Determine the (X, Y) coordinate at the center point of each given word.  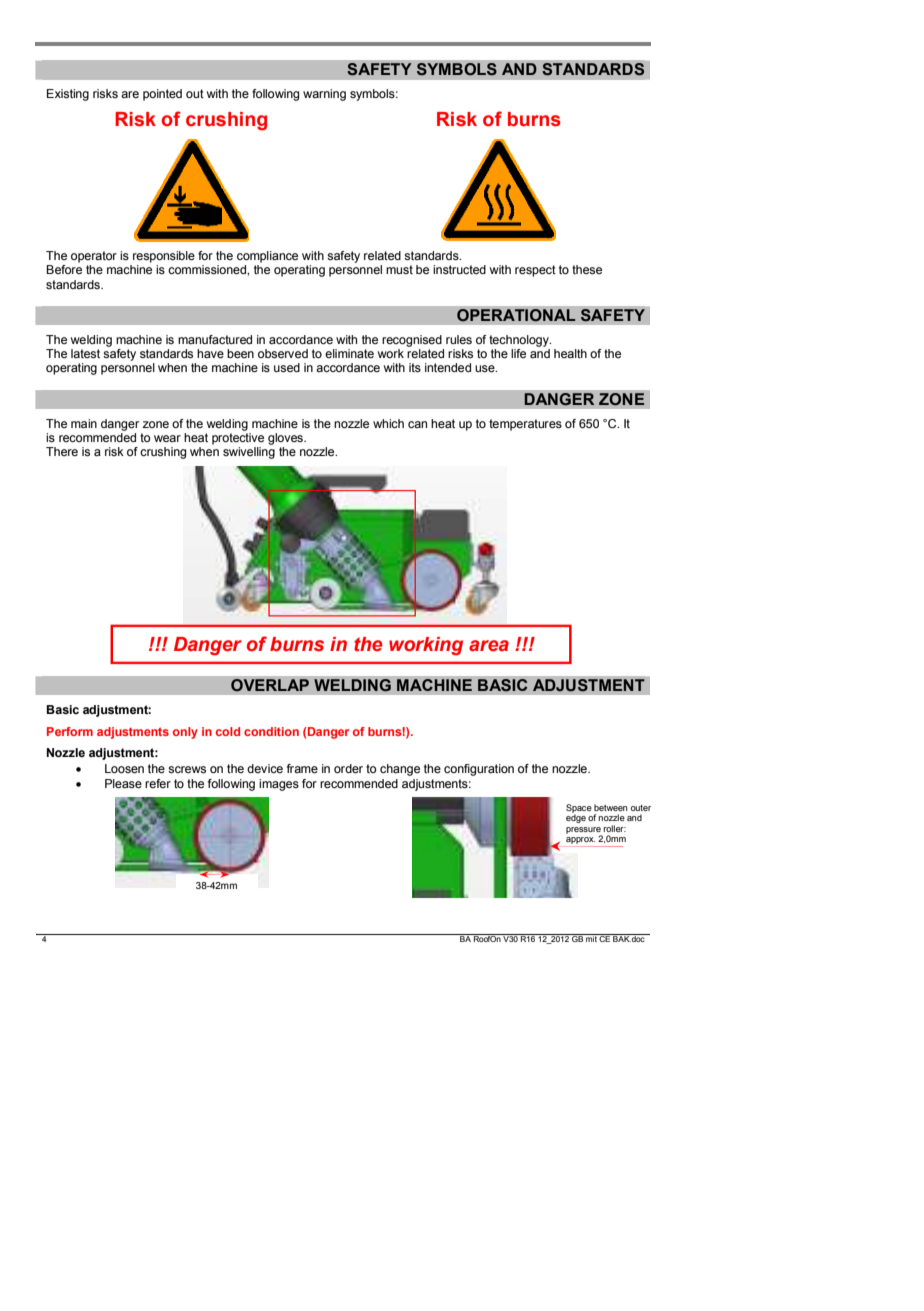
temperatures (525, 425)
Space (579, 809)
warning (324, 95)
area (489, 646)
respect (535, 271)
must (399, 269)
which (388, 423)
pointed (162, 95)
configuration (479, 770)
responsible (164, 257)
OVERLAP (270, 685)
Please (123, 783)
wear (167, 438)
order (348, 768)
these (587, 269)
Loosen (124, 768)
